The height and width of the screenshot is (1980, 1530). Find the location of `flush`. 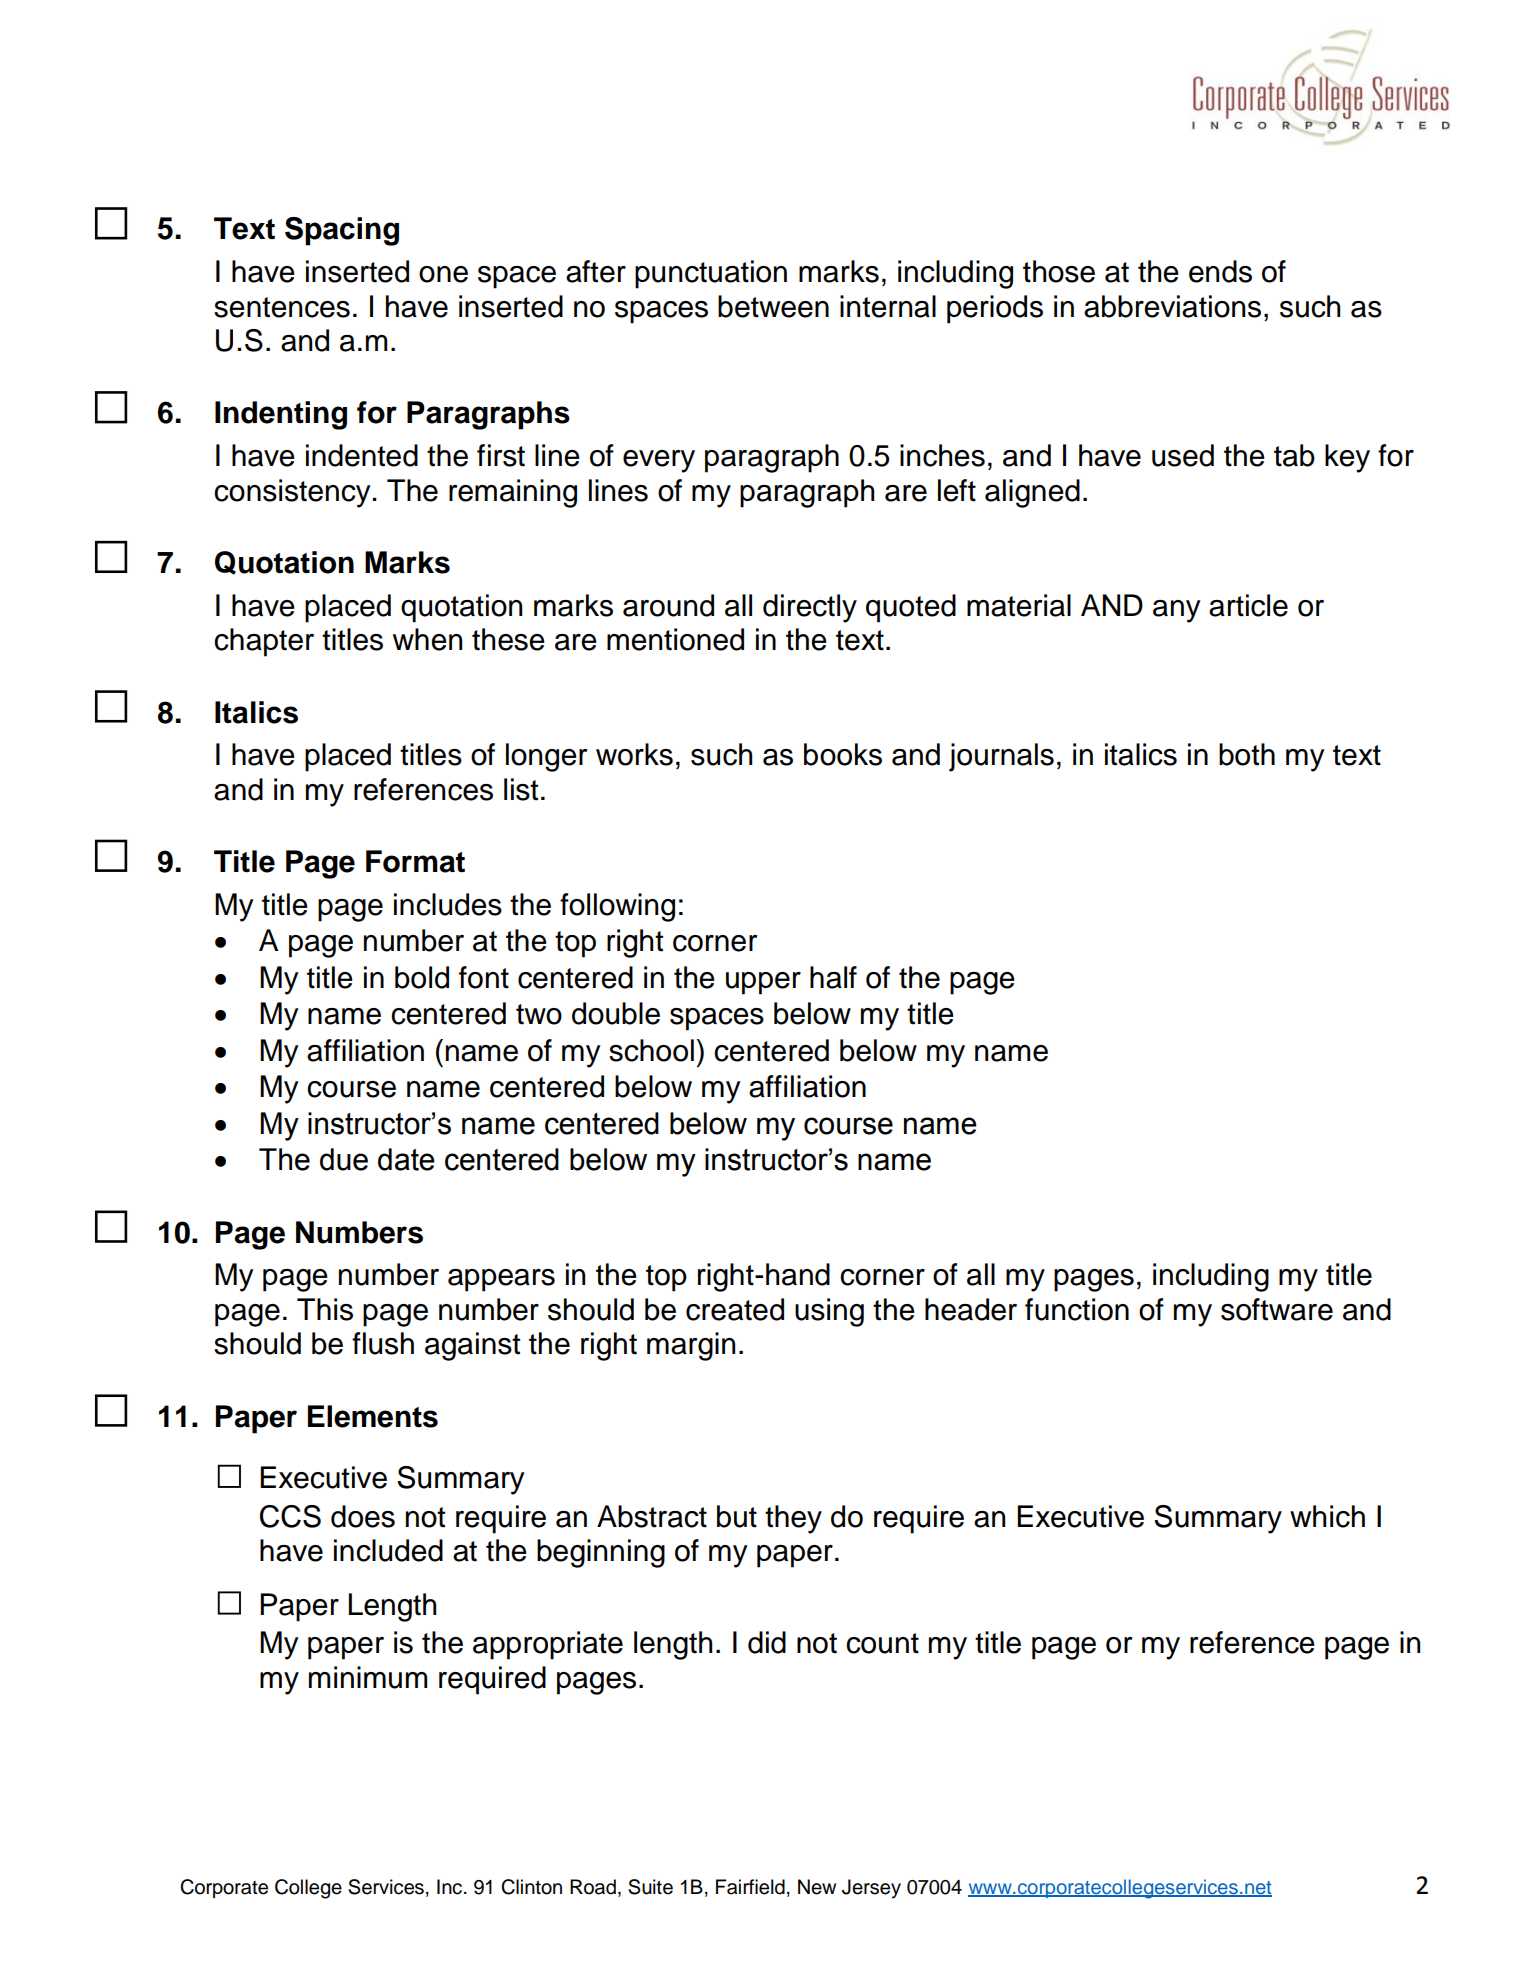

flush is located at coordinates (383, 1343).
